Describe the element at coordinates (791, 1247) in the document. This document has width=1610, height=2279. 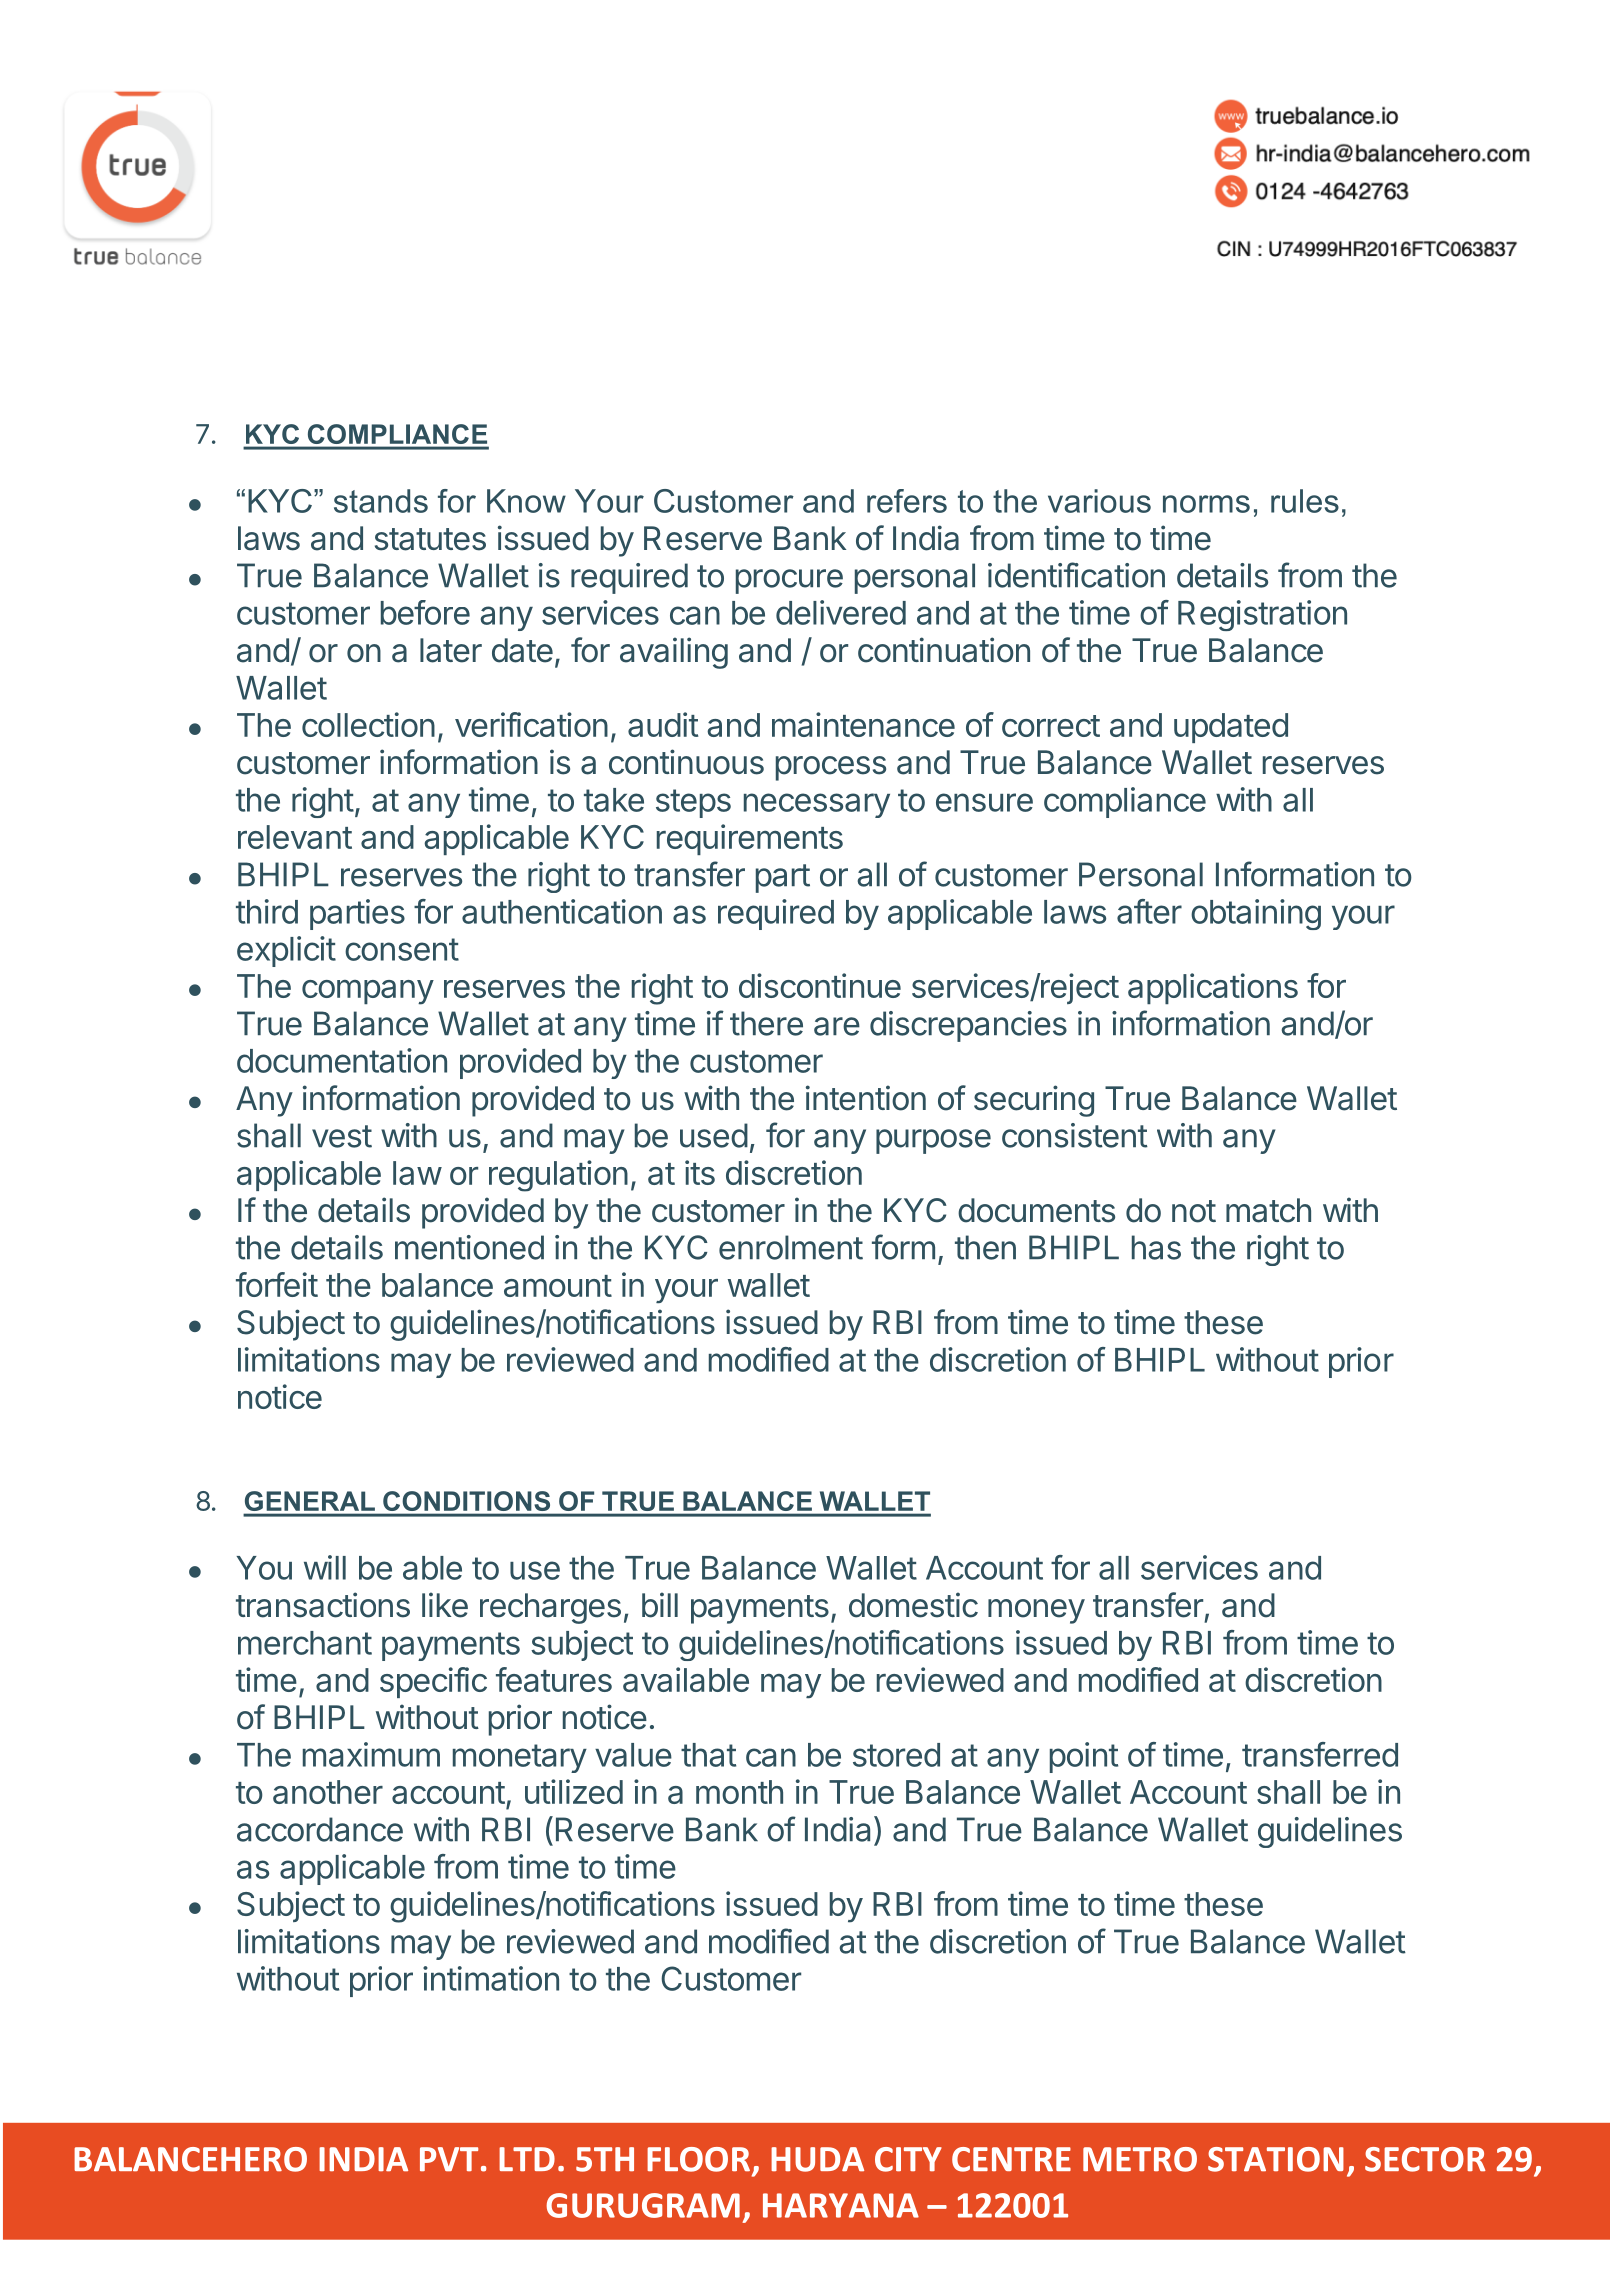
I see `enrolment` at that location.
